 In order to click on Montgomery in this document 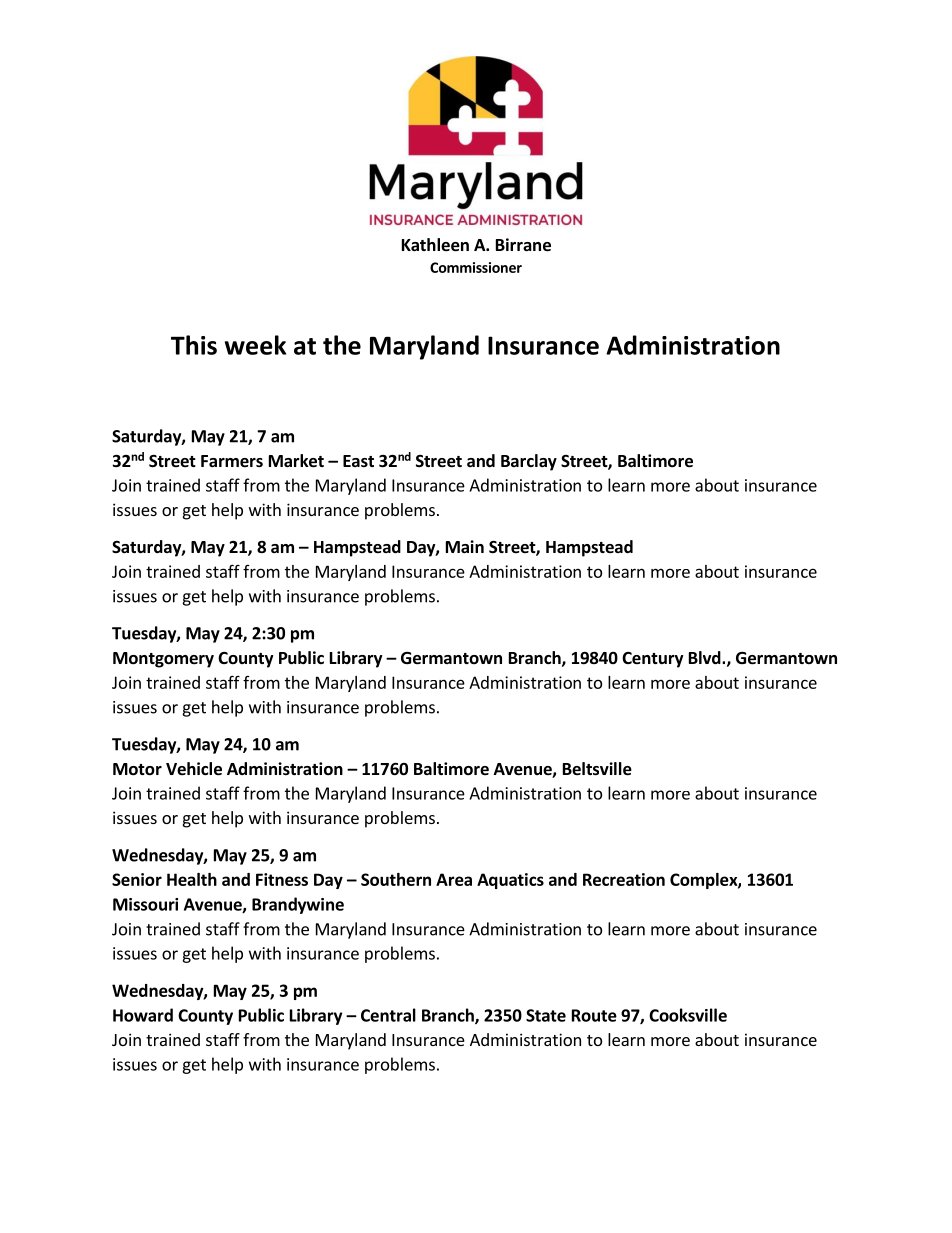, I will do `click(163, 660)`.
